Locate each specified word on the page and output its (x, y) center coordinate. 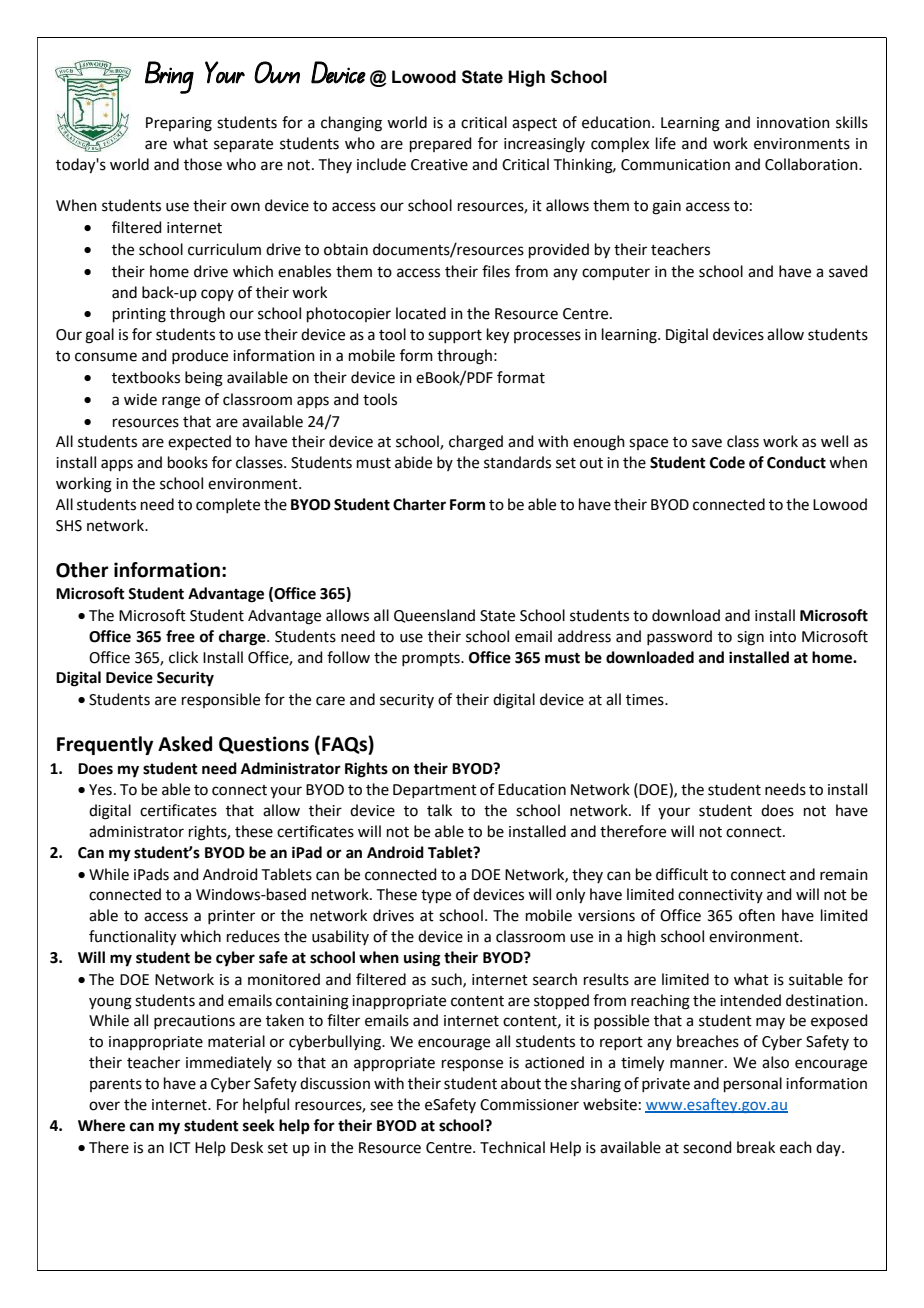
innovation (793, 123)
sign (750, 638)
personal (753, 1084)
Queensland (434, 616)
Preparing (179, 124)
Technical (512, 1147)
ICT (180, 1148)
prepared (441, 144)
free (180, 636)
